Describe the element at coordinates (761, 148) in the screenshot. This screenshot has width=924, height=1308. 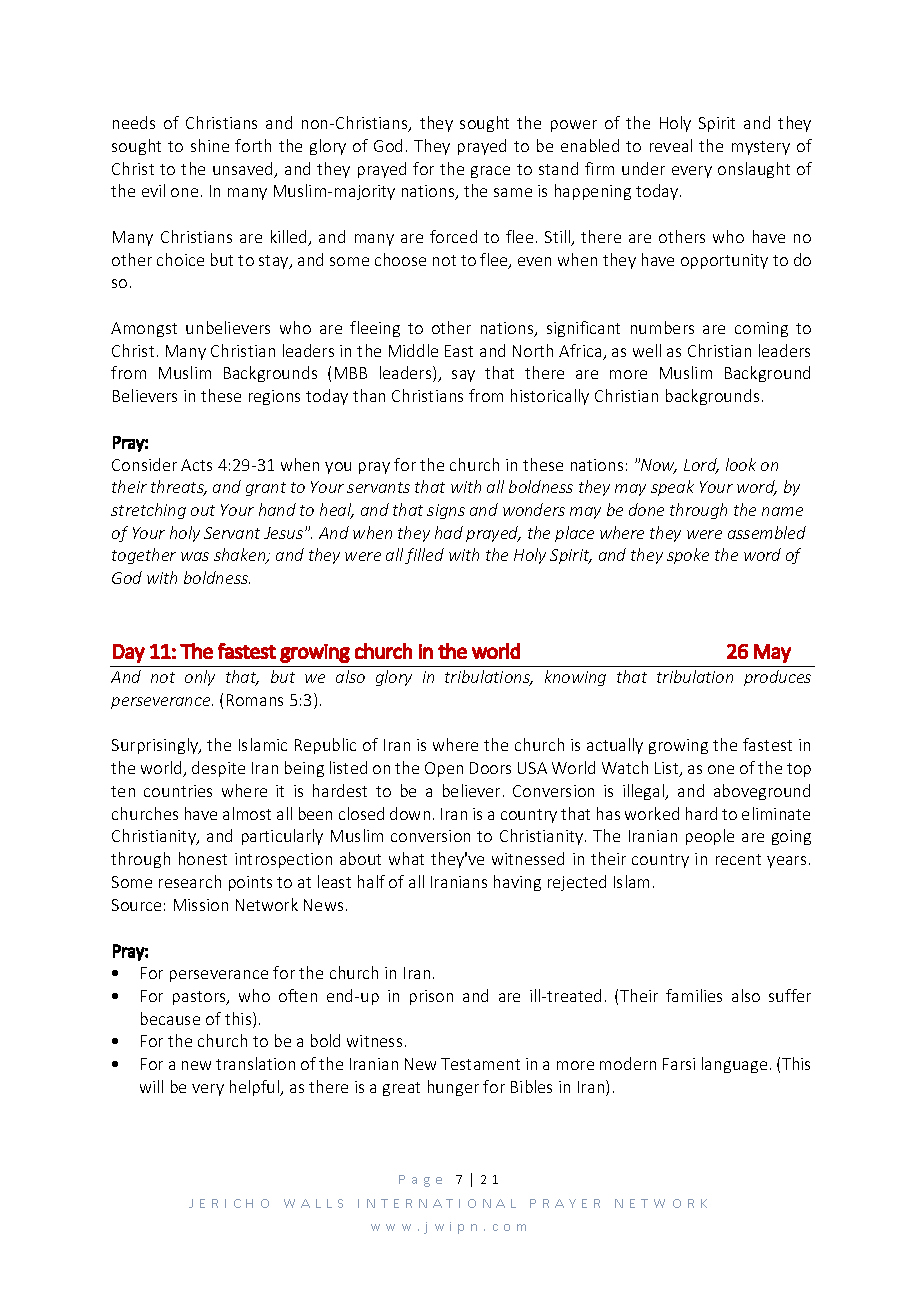
I see `mystery` at that location.
